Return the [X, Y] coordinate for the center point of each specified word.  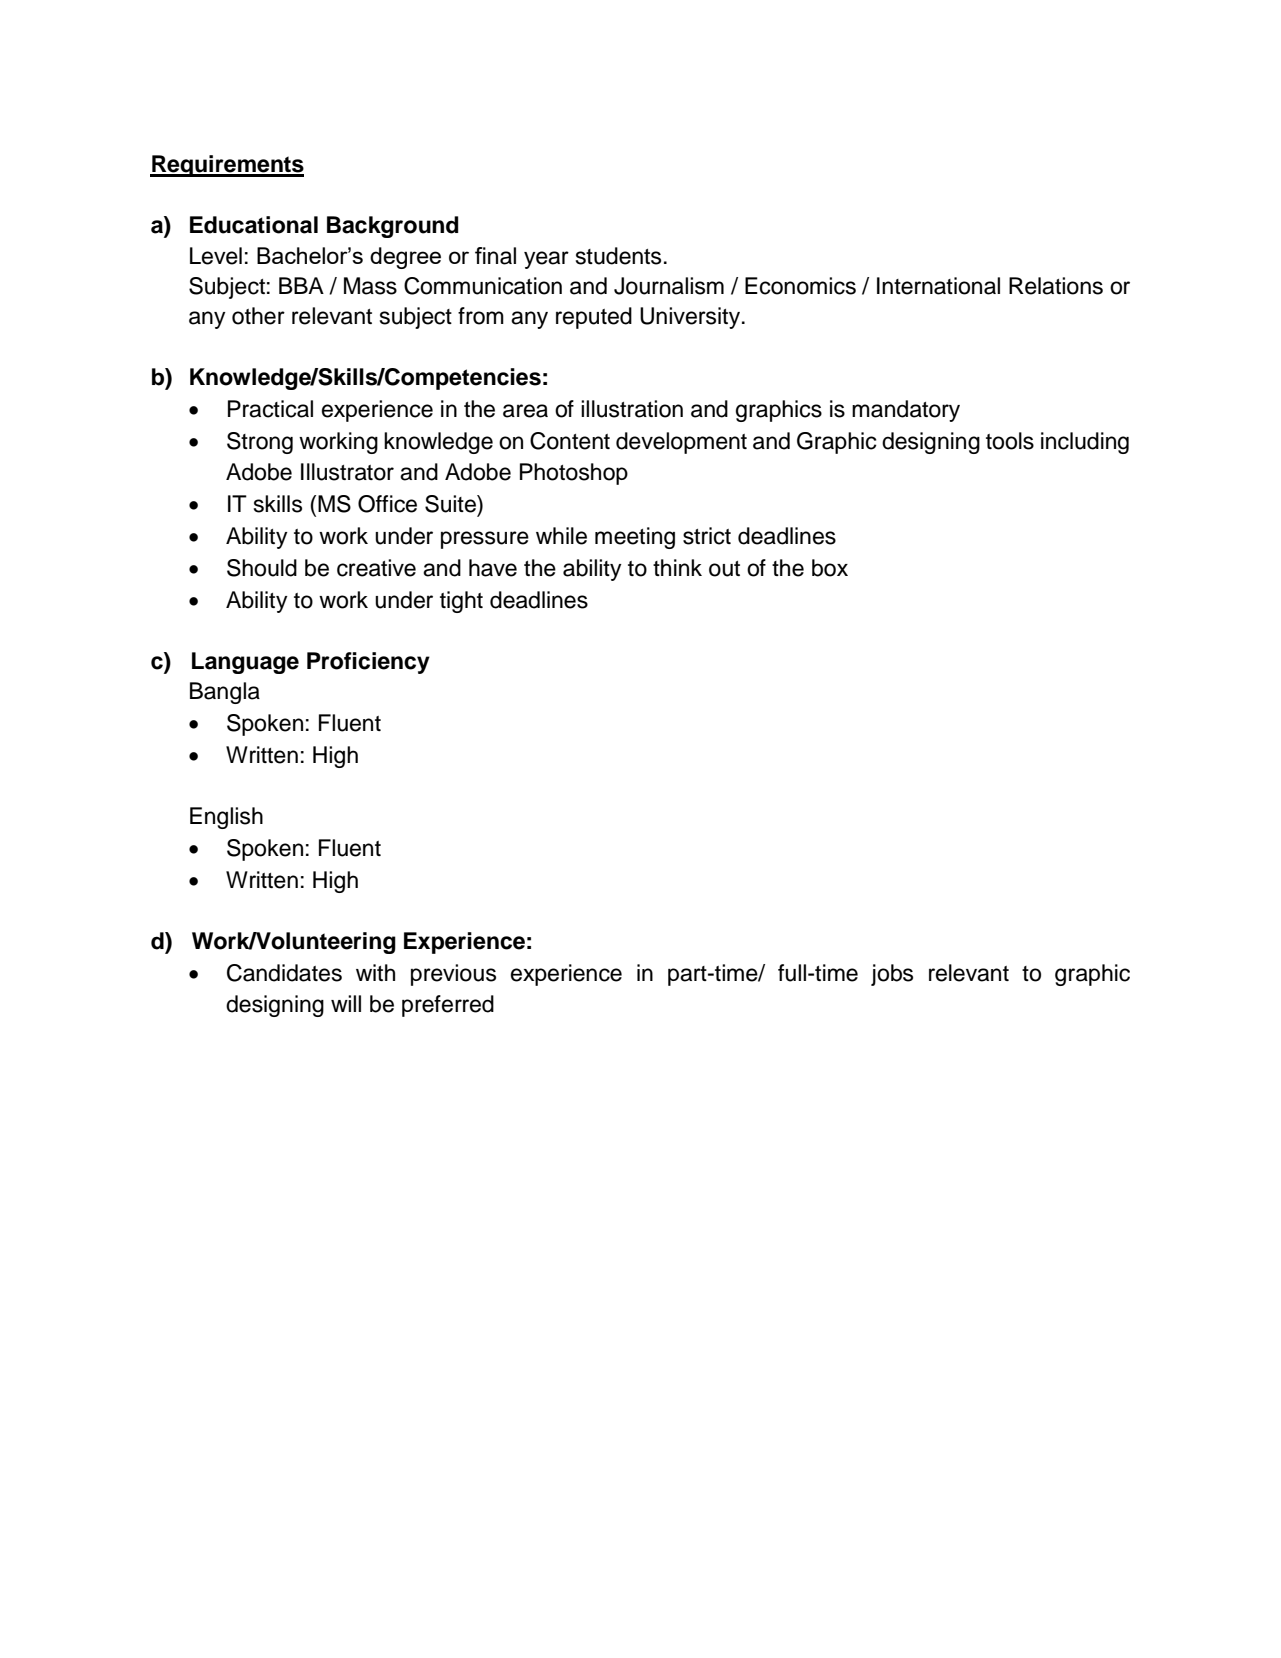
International [938, 286]
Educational [254, 225]
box [830, 568]
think [677, 567]
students [618, 256]
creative [376, 568]
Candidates [284, 973]
